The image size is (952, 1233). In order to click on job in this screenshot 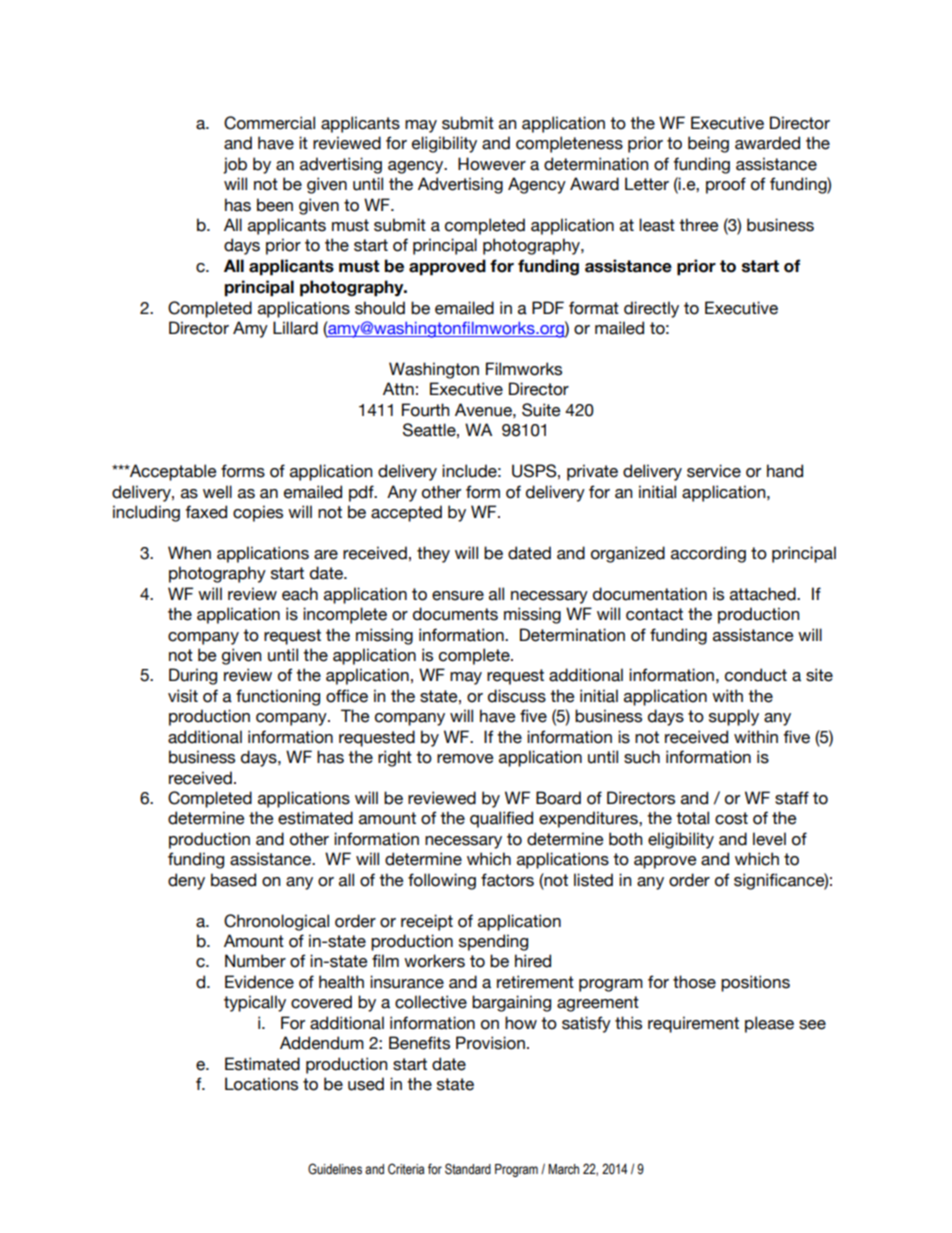, I will do `click(235, 165)`.
